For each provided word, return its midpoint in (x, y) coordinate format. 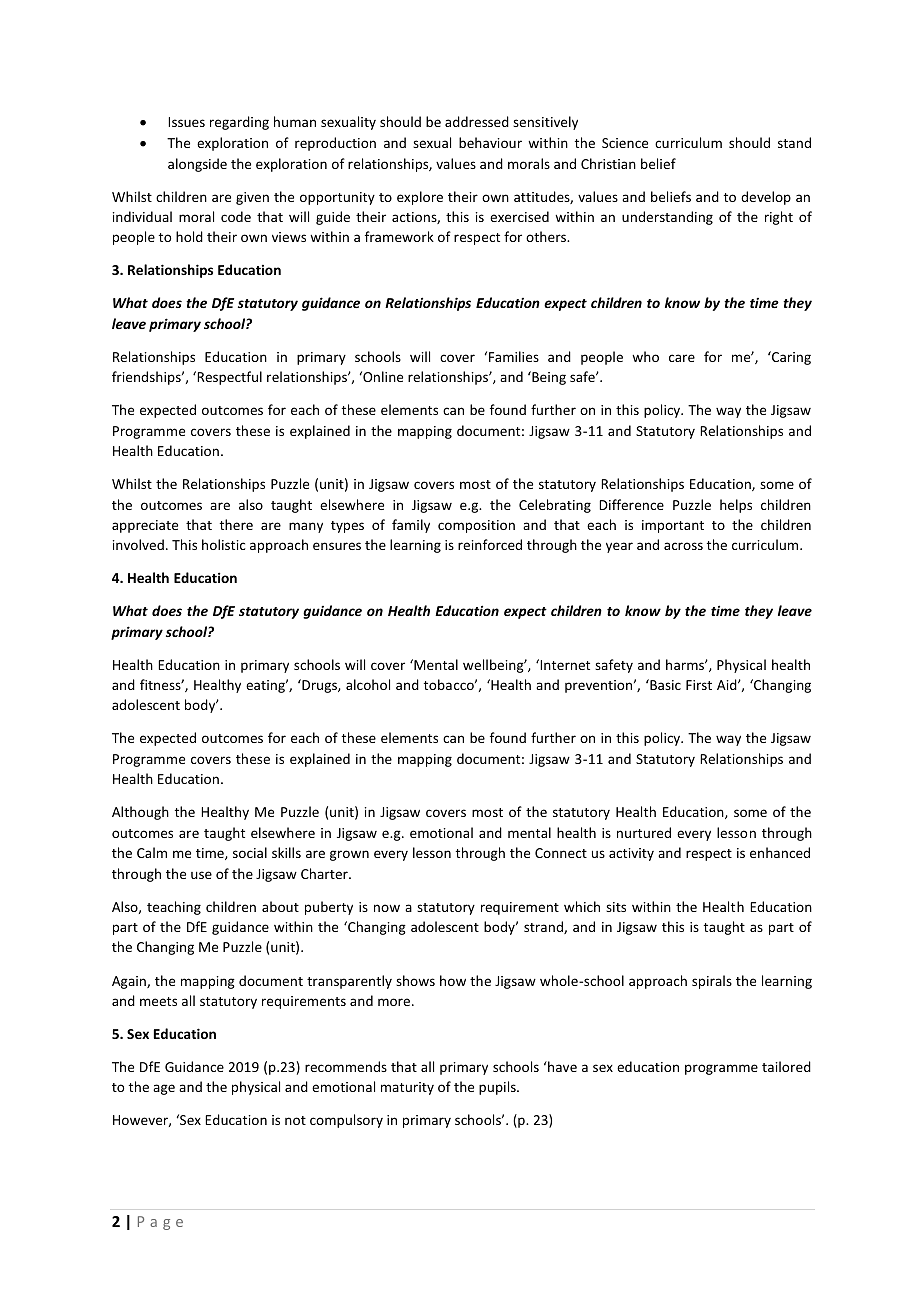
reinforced (490, 544)
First (699, 685)
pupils (498, 1088)
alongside (197, 165)
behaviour (490, 142)
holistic (224, 544)
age (164, 1089)
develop (766, 198)
